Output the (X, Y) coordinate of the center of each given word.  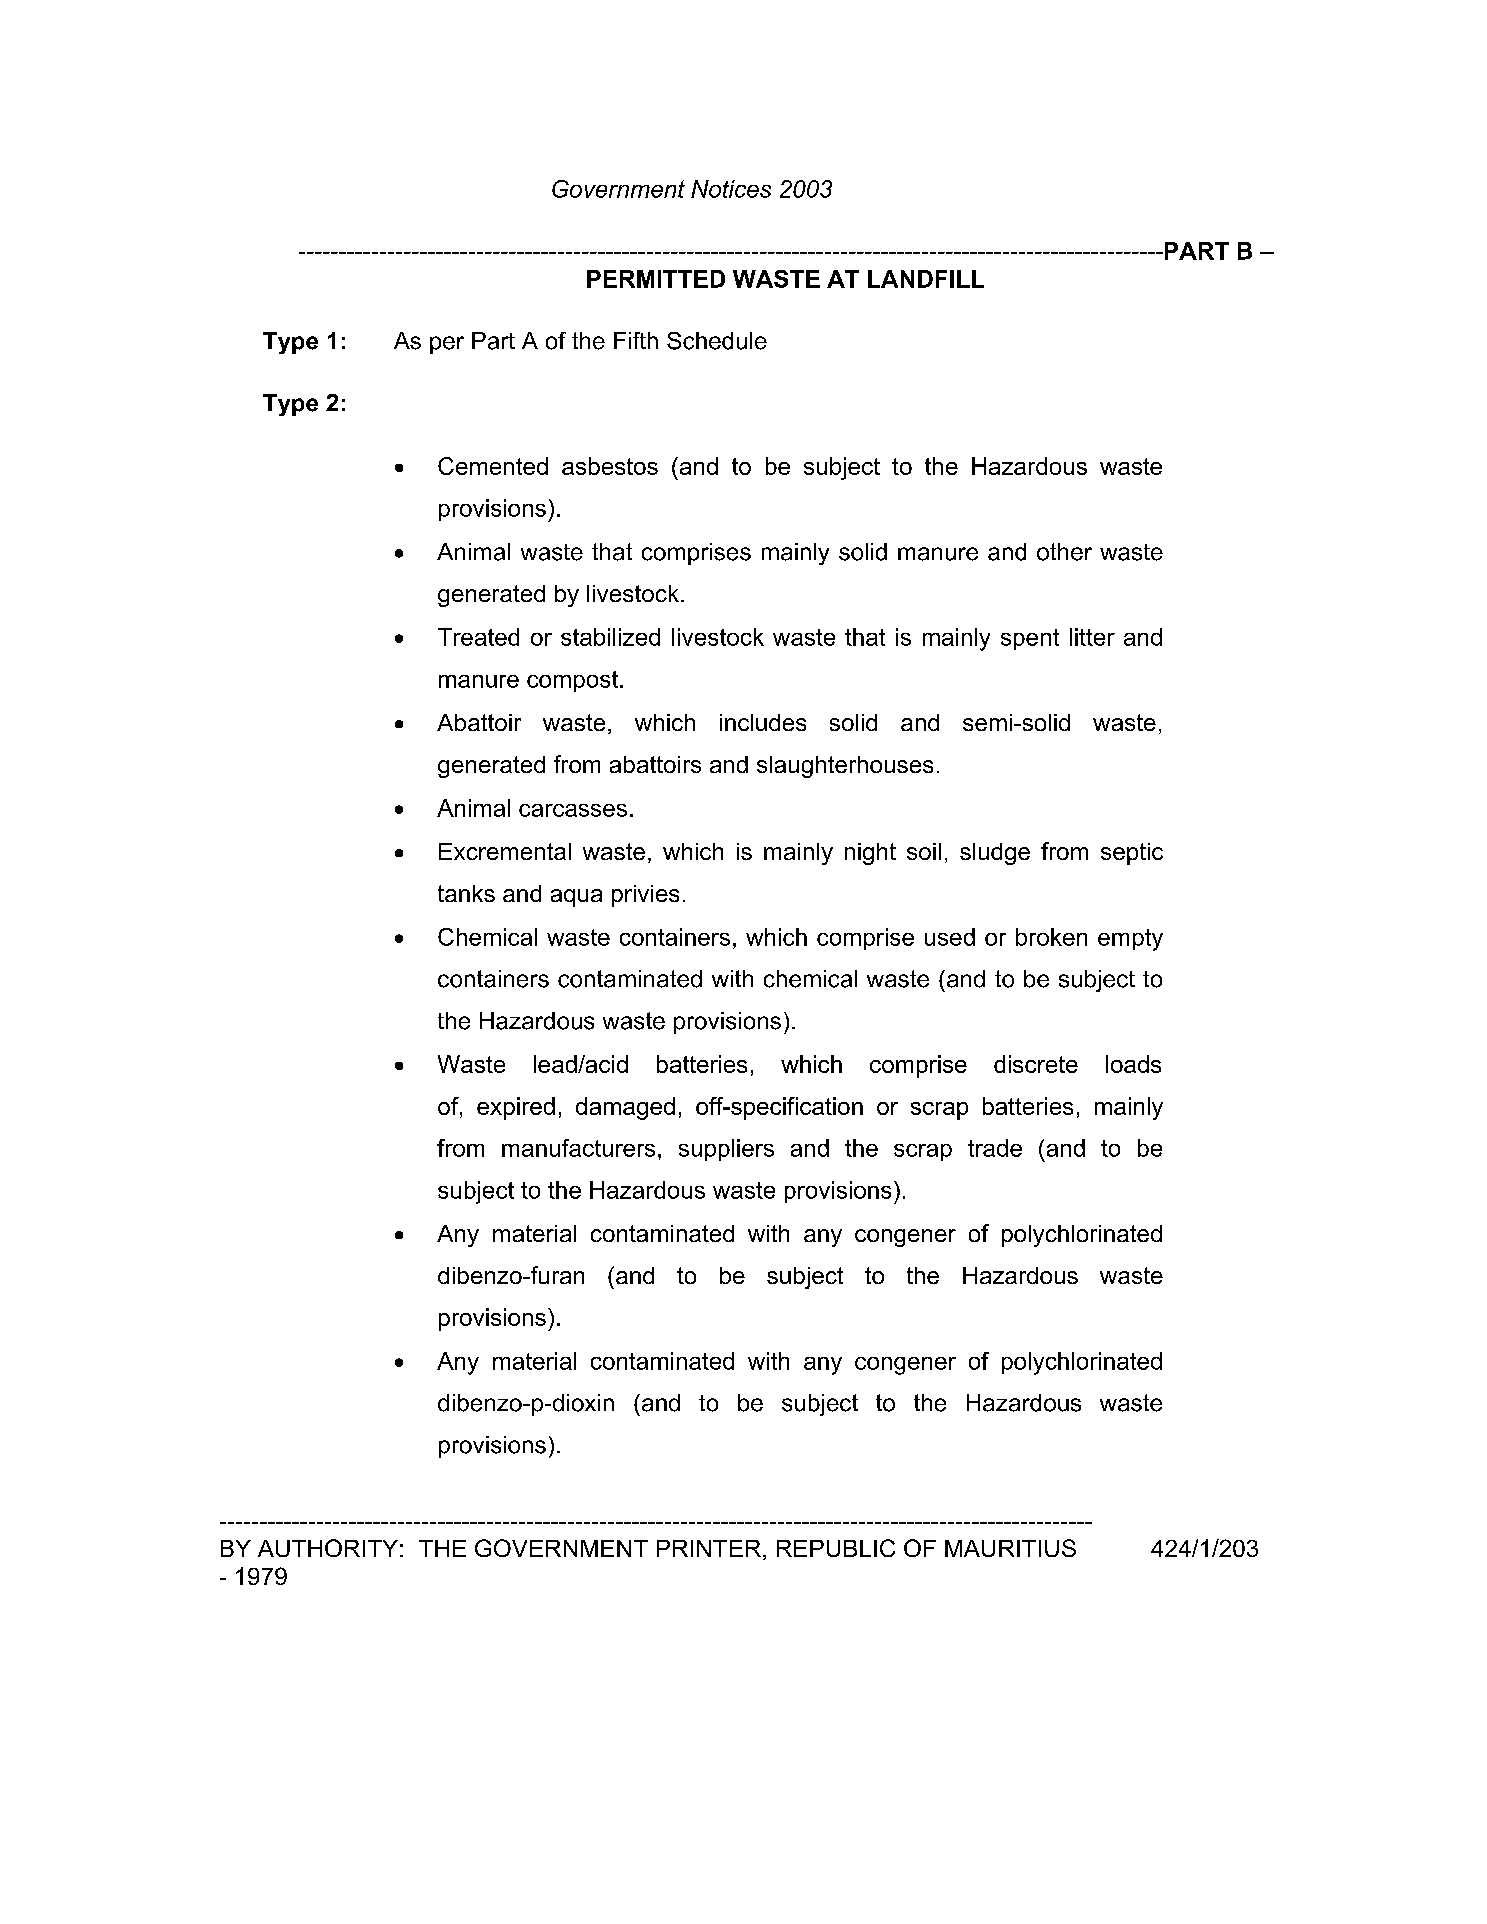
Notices (731, 189)
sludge (995, 854)
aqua (576, 898)
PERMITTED (656, 279)
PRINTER (709, 1548)
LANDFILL (926, 279)
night (870, 854)
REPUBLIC (836, 1548)
